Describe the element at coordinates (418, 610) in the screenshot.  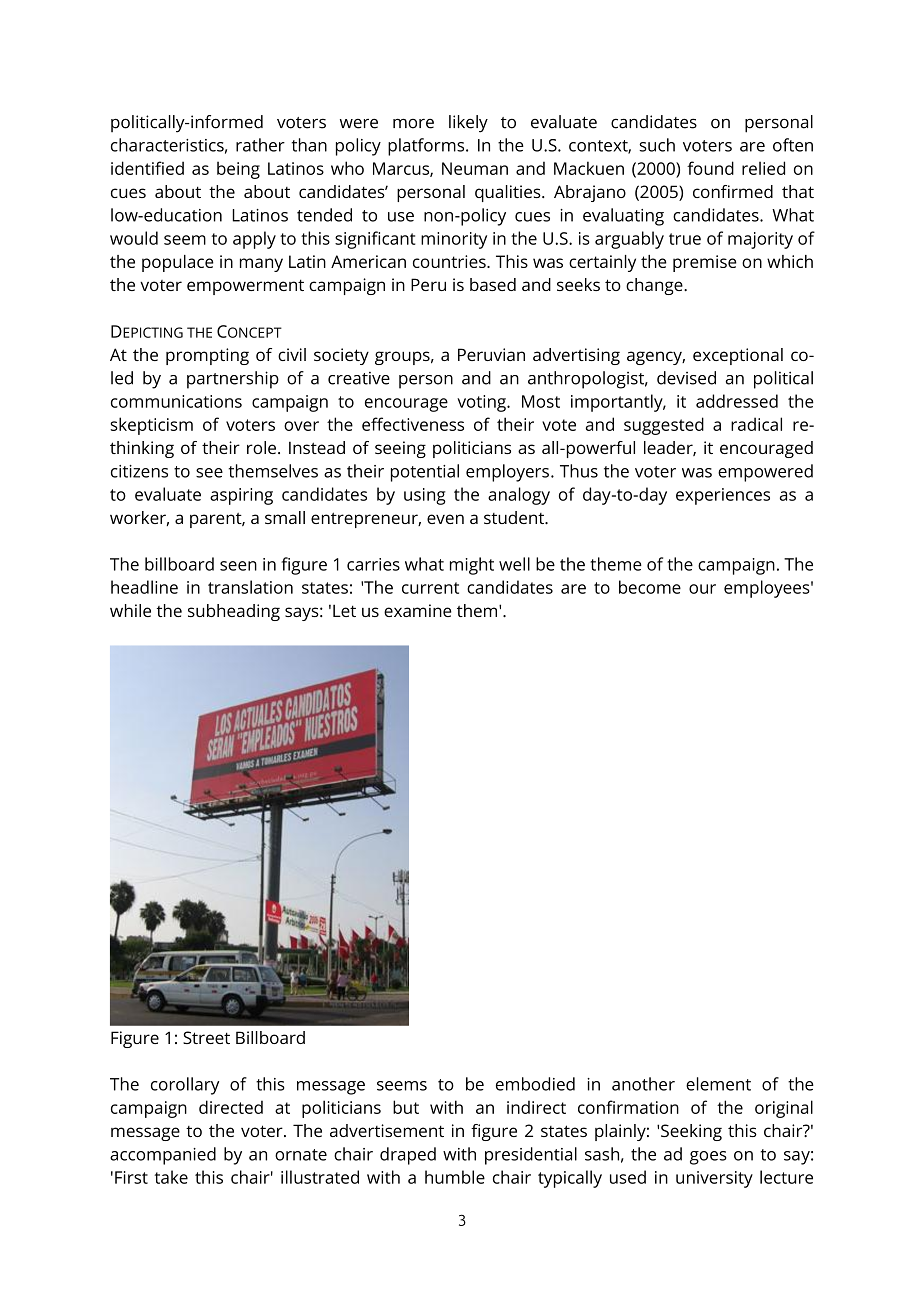
I see `examine` at that location.
